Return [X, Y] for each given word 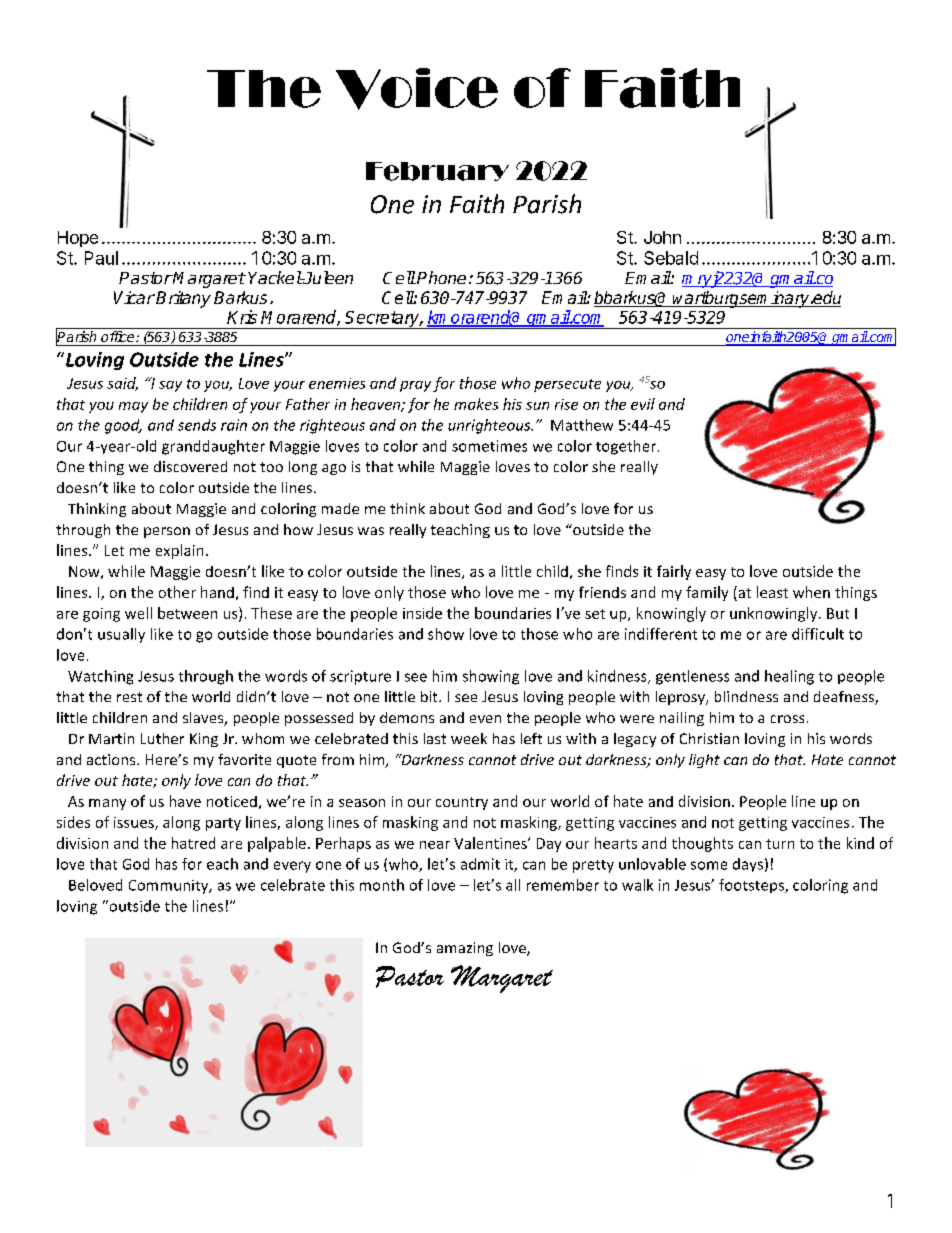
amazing [465, 949]
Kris [242, 317]
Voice [417, 89]
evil [643, 404]
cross [787, 719]
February [437, 171]
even [485, 719]
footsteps [753, 886]
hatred [193, 843]
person [167, 532]
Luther [162, 738]
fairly [674, 572]
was [371, 531]
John [662, 237]
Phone [441, 277]
